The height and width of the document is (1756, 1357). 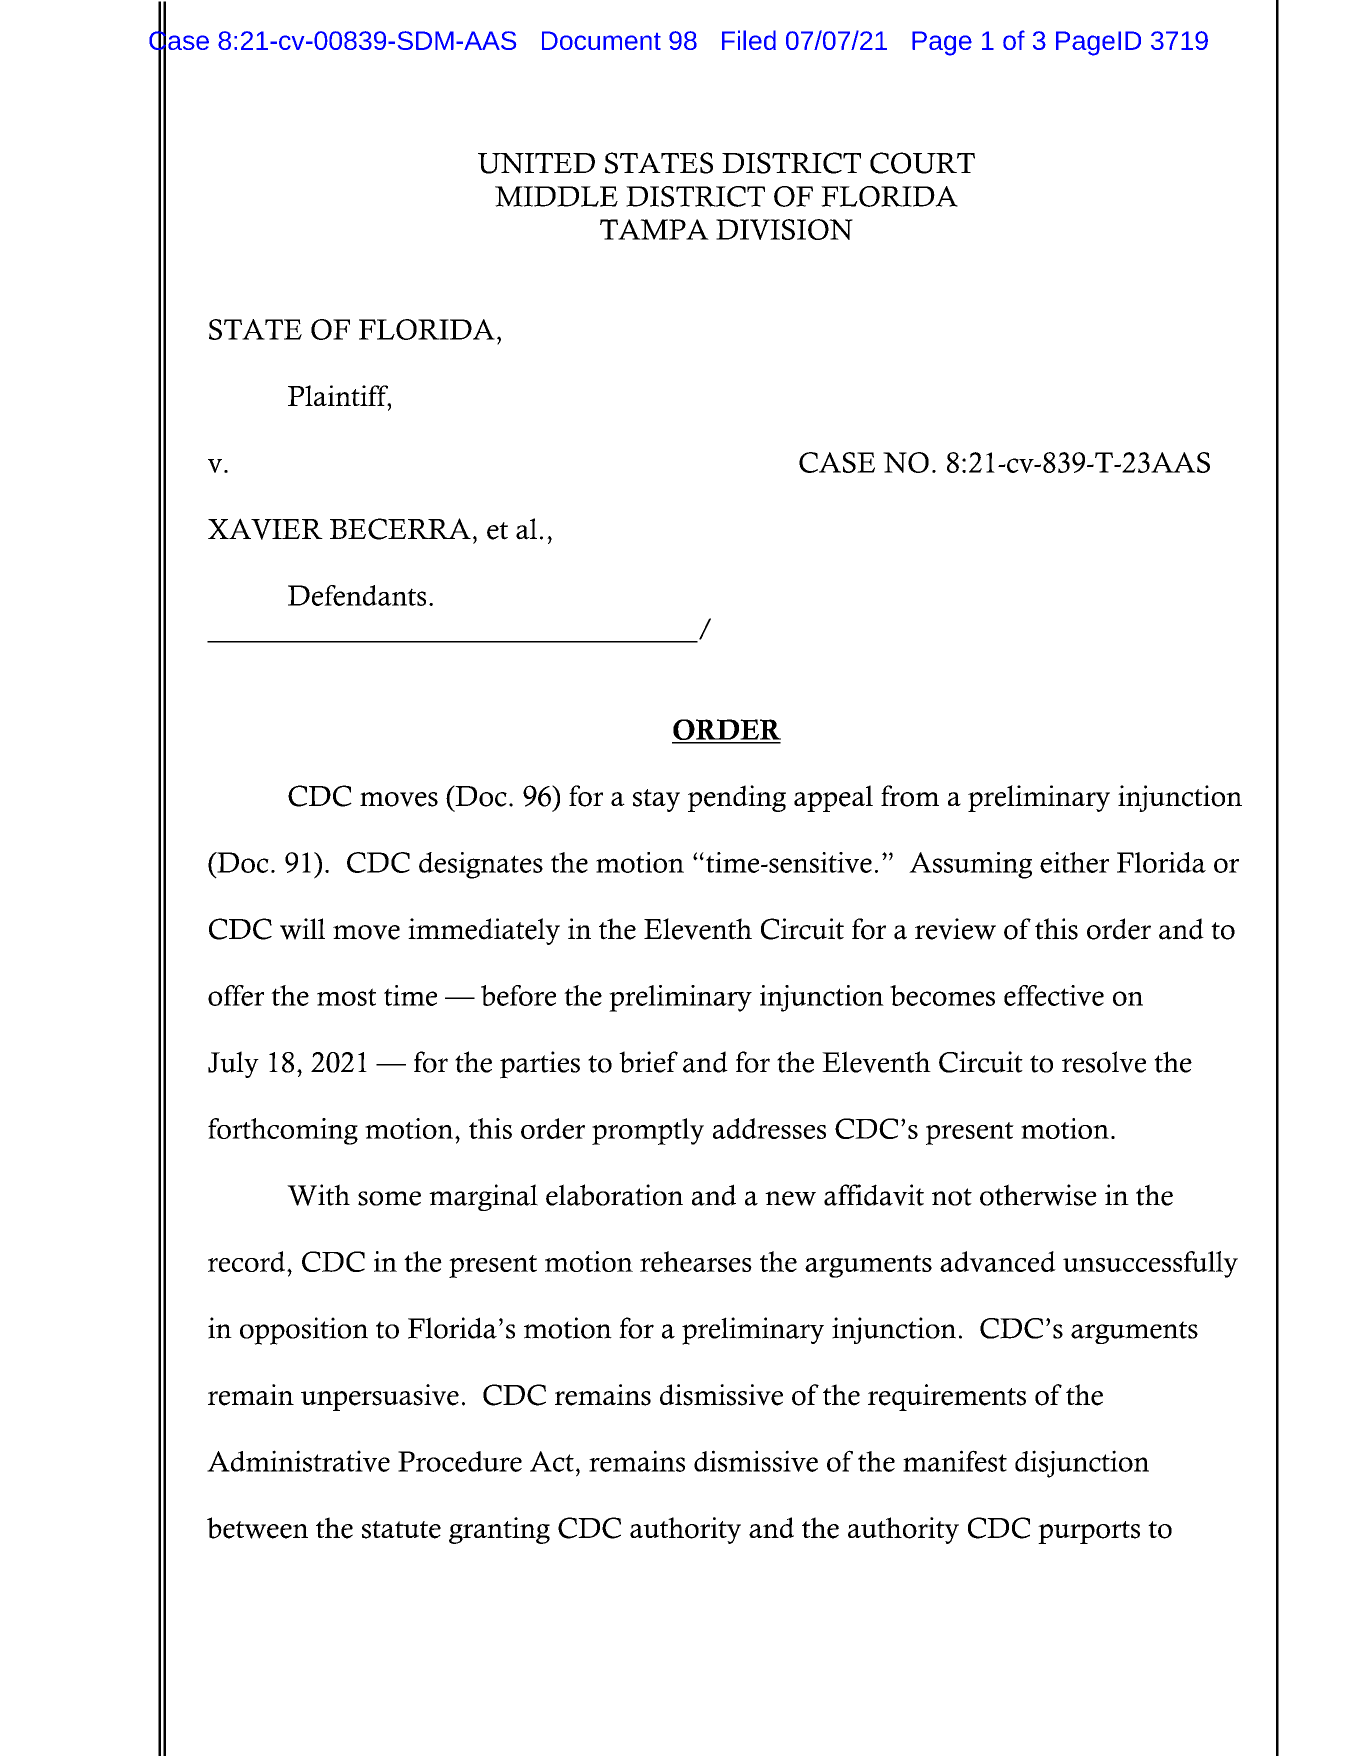 I want to click on COURT, so click(x=922, y=163).
